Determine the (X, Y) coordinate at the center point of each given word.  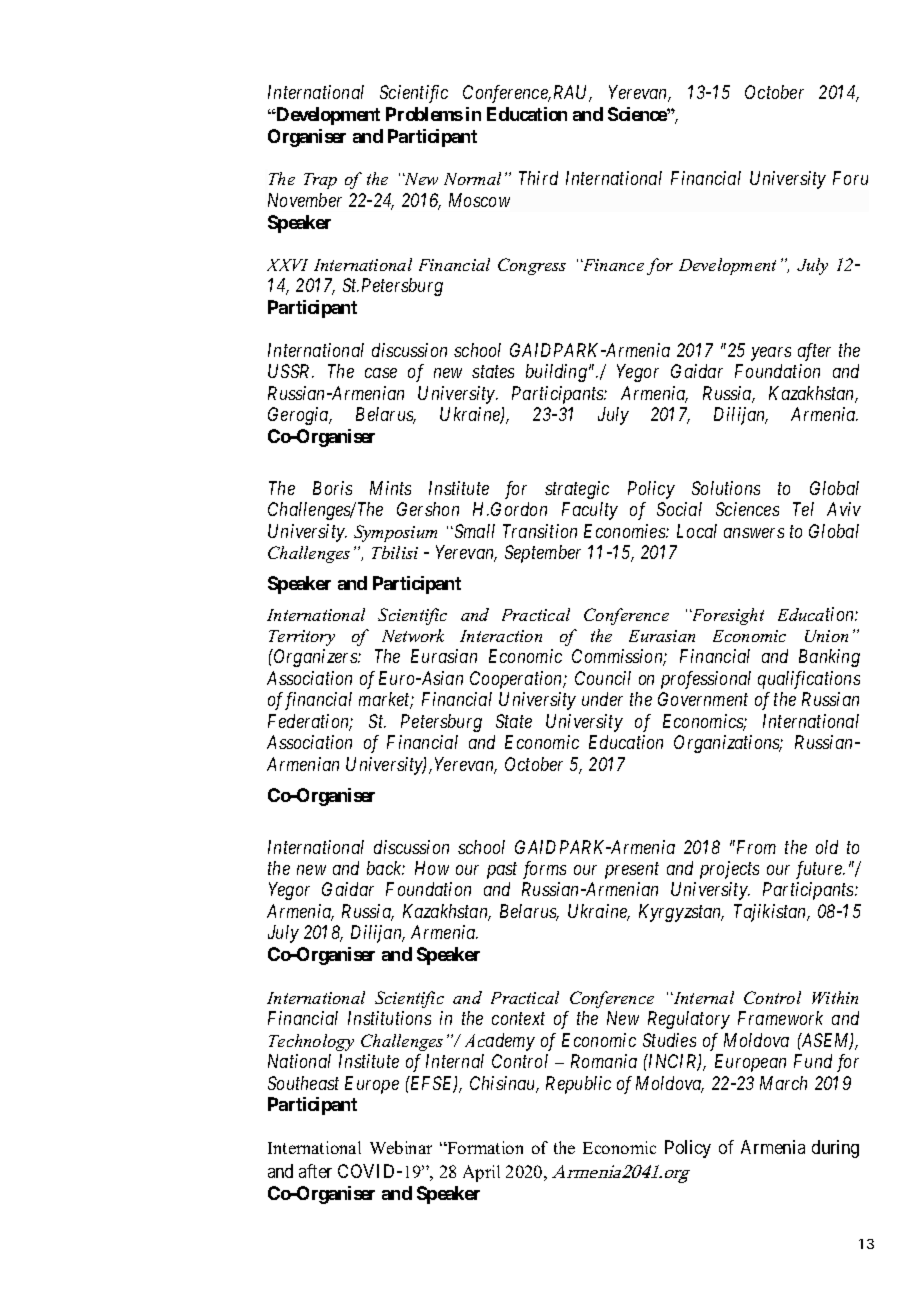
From (755, 847)
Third (538, 178)
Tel (803, 509)
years (771, 354)
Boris (332, 488)
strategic (577, 490)
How (432, 868)
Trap (320, 181)
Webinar (401, 1147)
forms (544, 870)
